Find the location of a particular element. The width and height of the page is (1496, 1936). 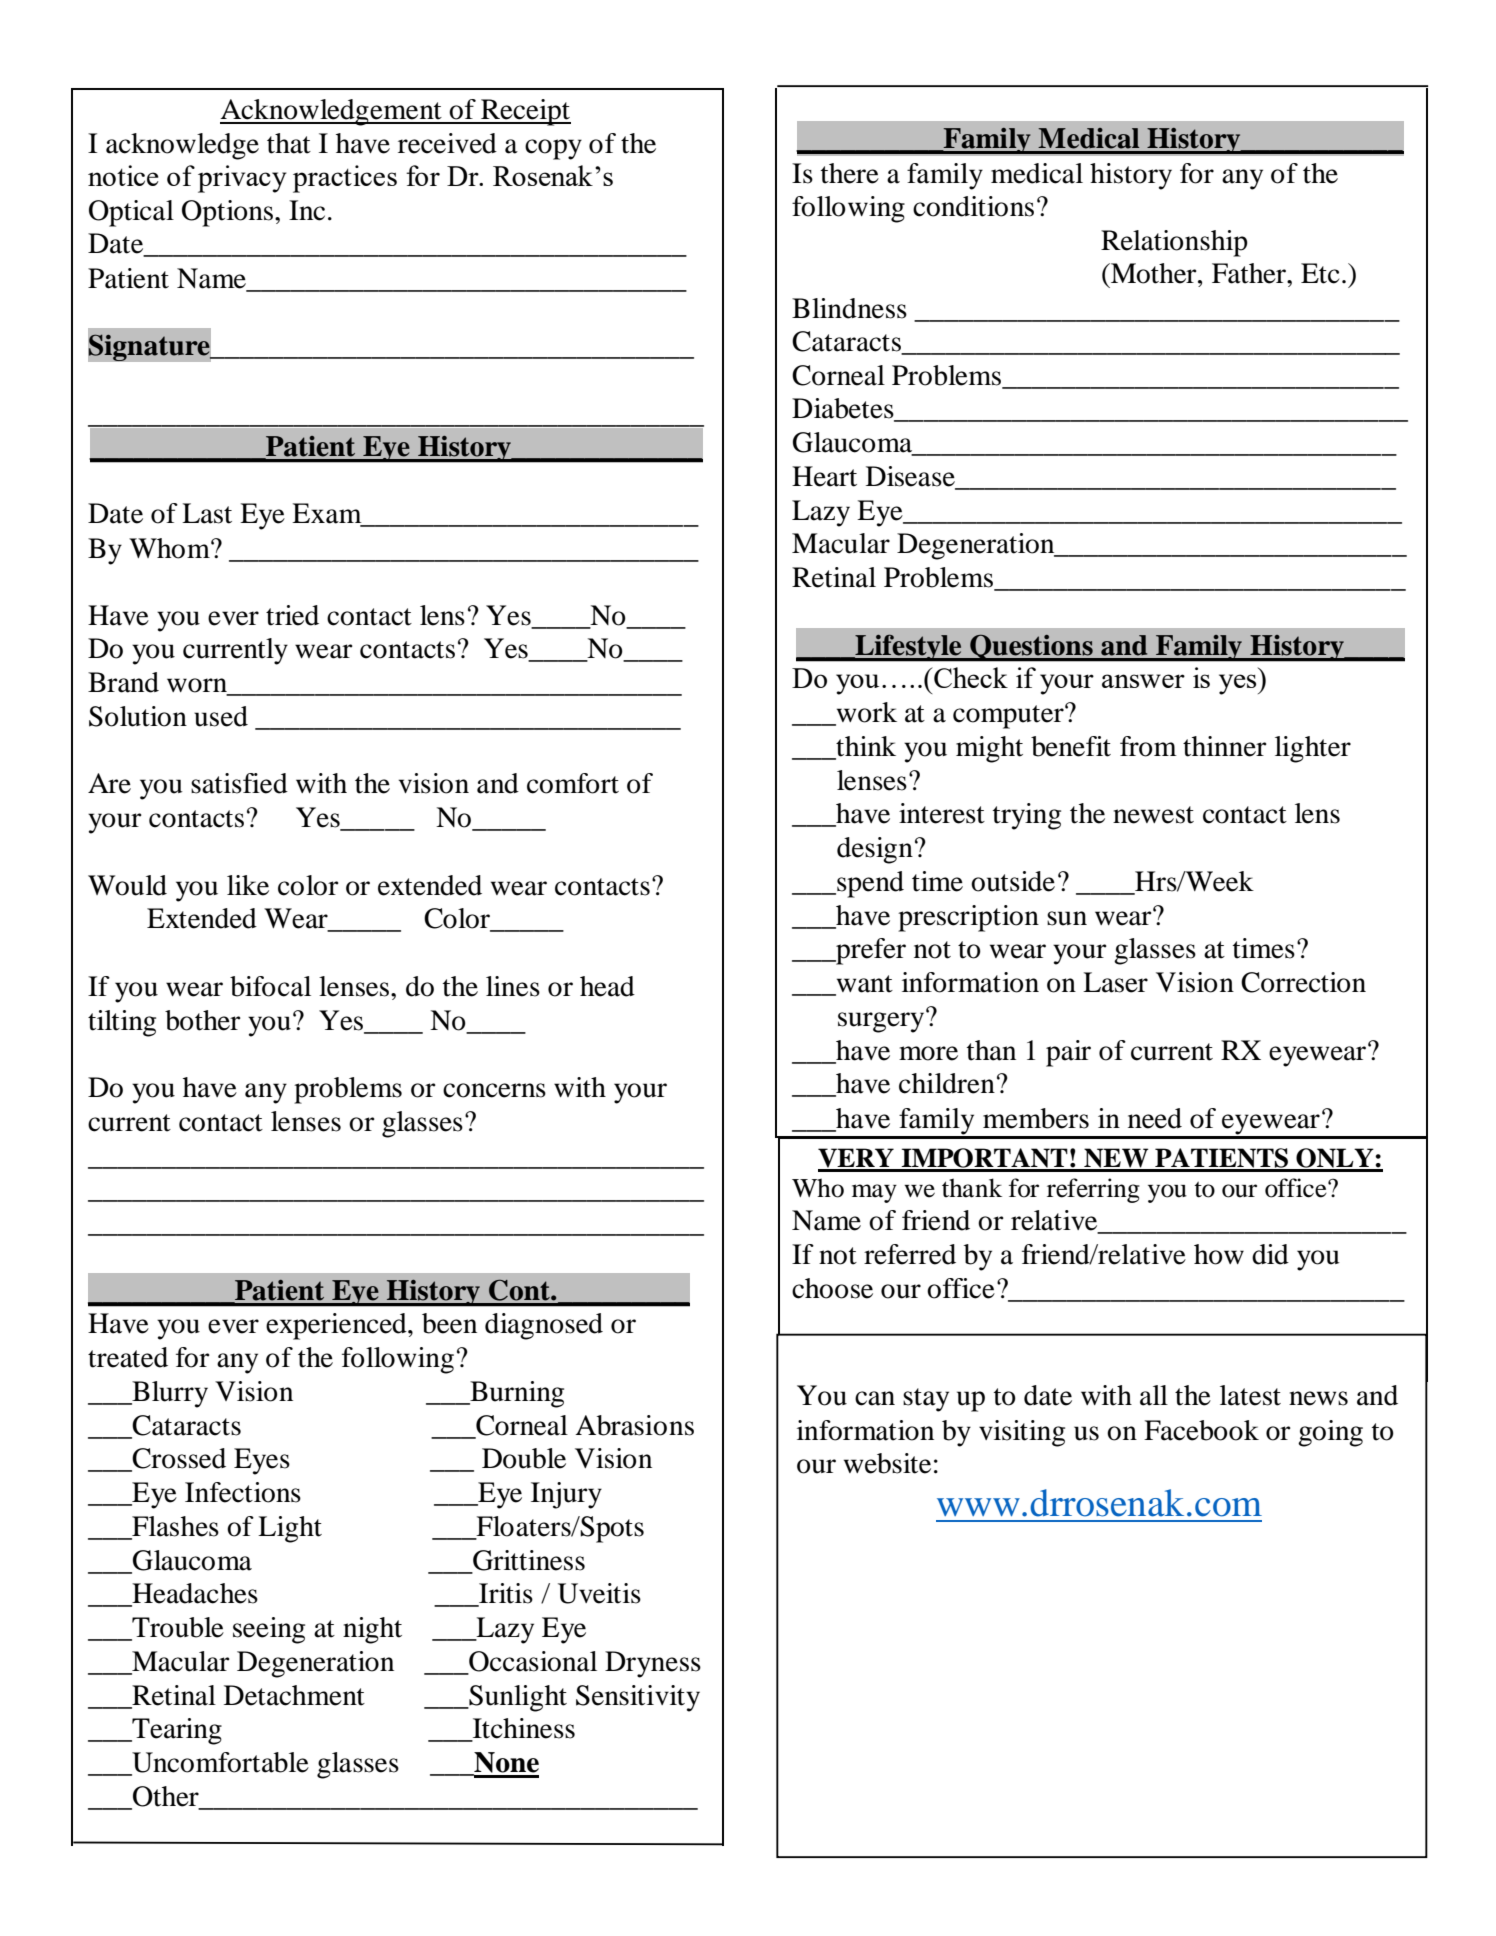

design is located at coordinates (875, 850).
